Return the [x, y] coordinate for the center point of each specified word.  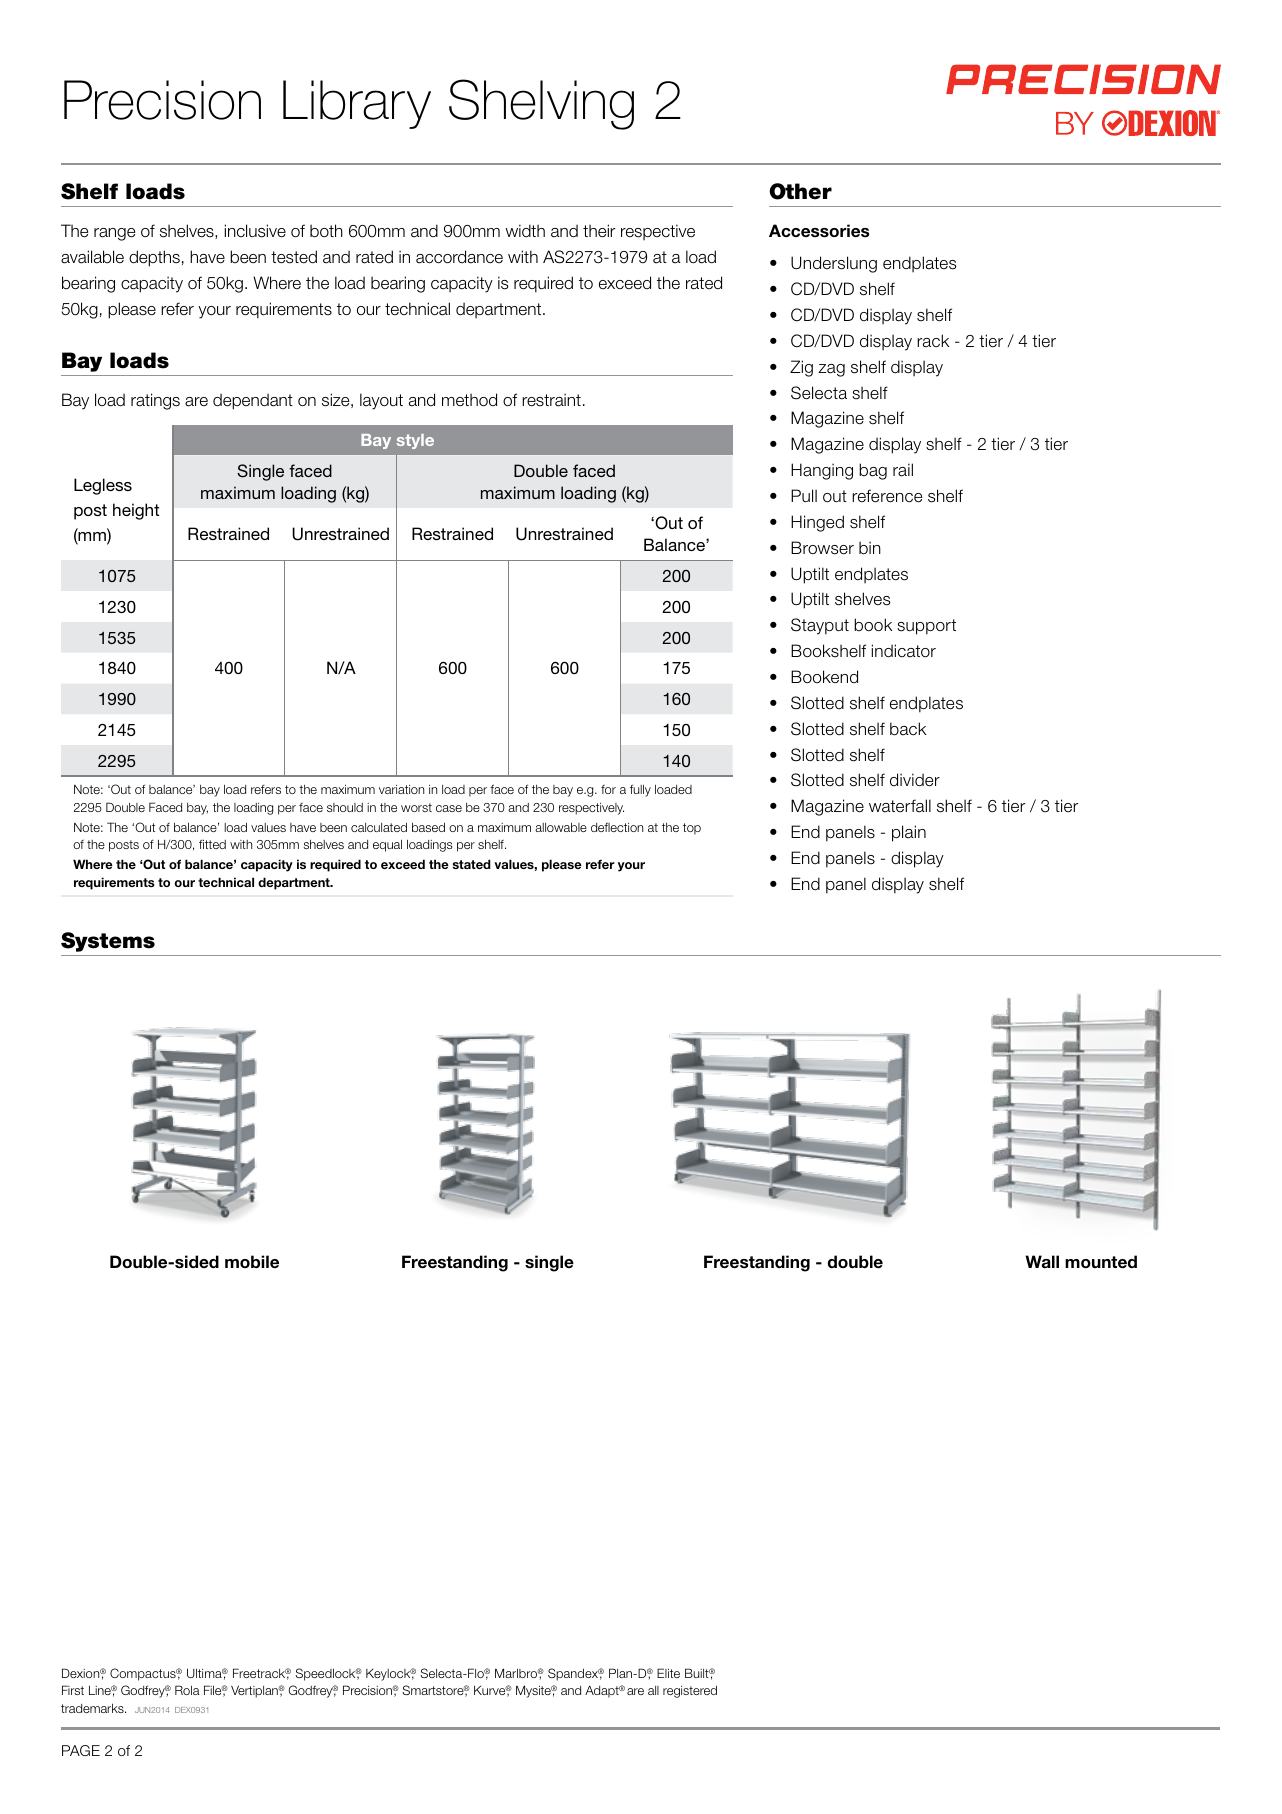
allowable [561, 827]
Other [800, 191]
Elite [668, 1673]
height [136, 511]
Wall [1042, 1261]
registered [690, 1692]
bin [870, 548]
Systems [108, 942]
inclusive [255, 231]
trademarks [93, 1708]
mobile [252, 1261]
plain [909, 833]
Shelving [541, 104]
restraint [551, 400]
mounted [1101, 1262]
